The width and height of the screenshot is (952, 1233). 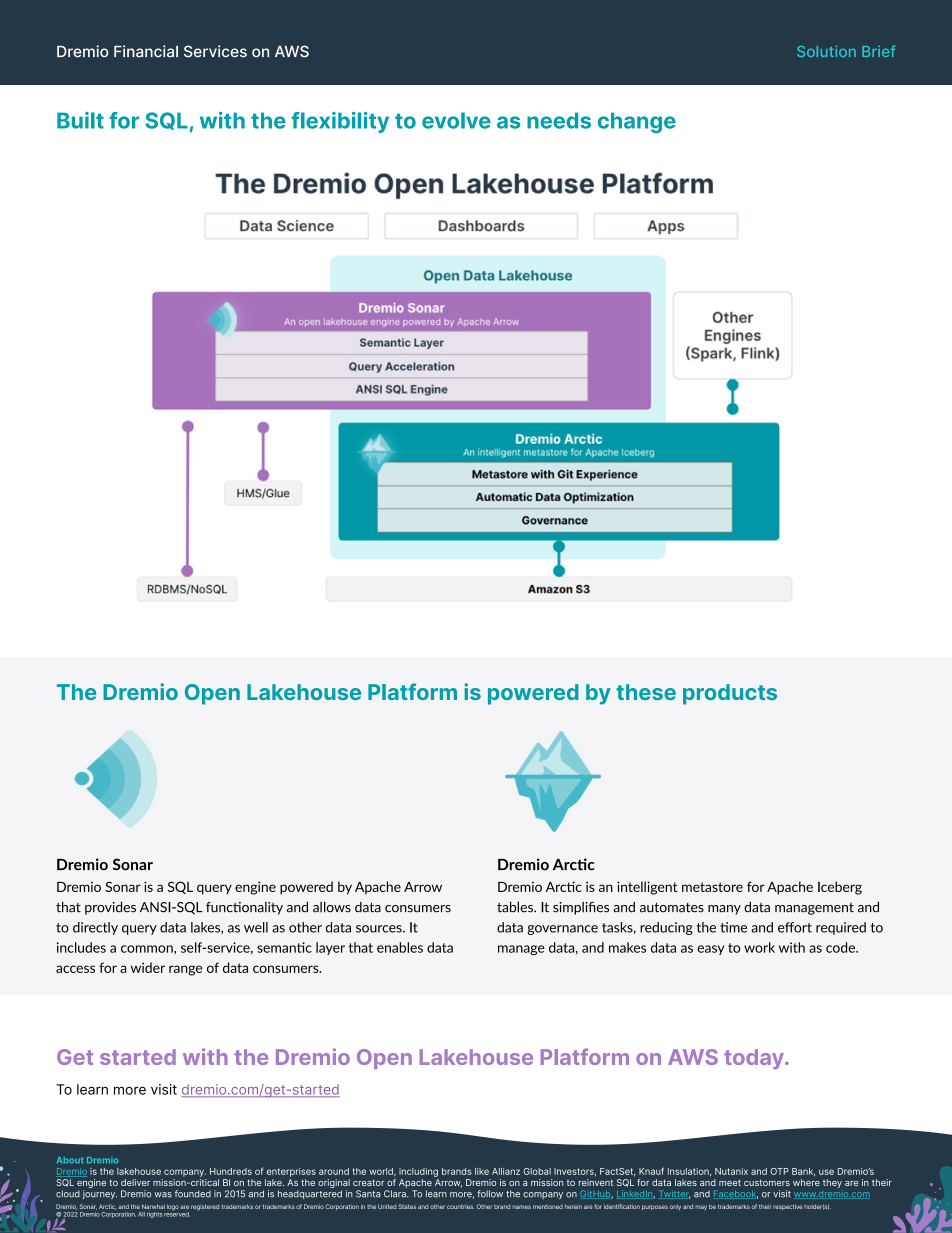 I want to click on Financial, so click(x=146, y=51).
